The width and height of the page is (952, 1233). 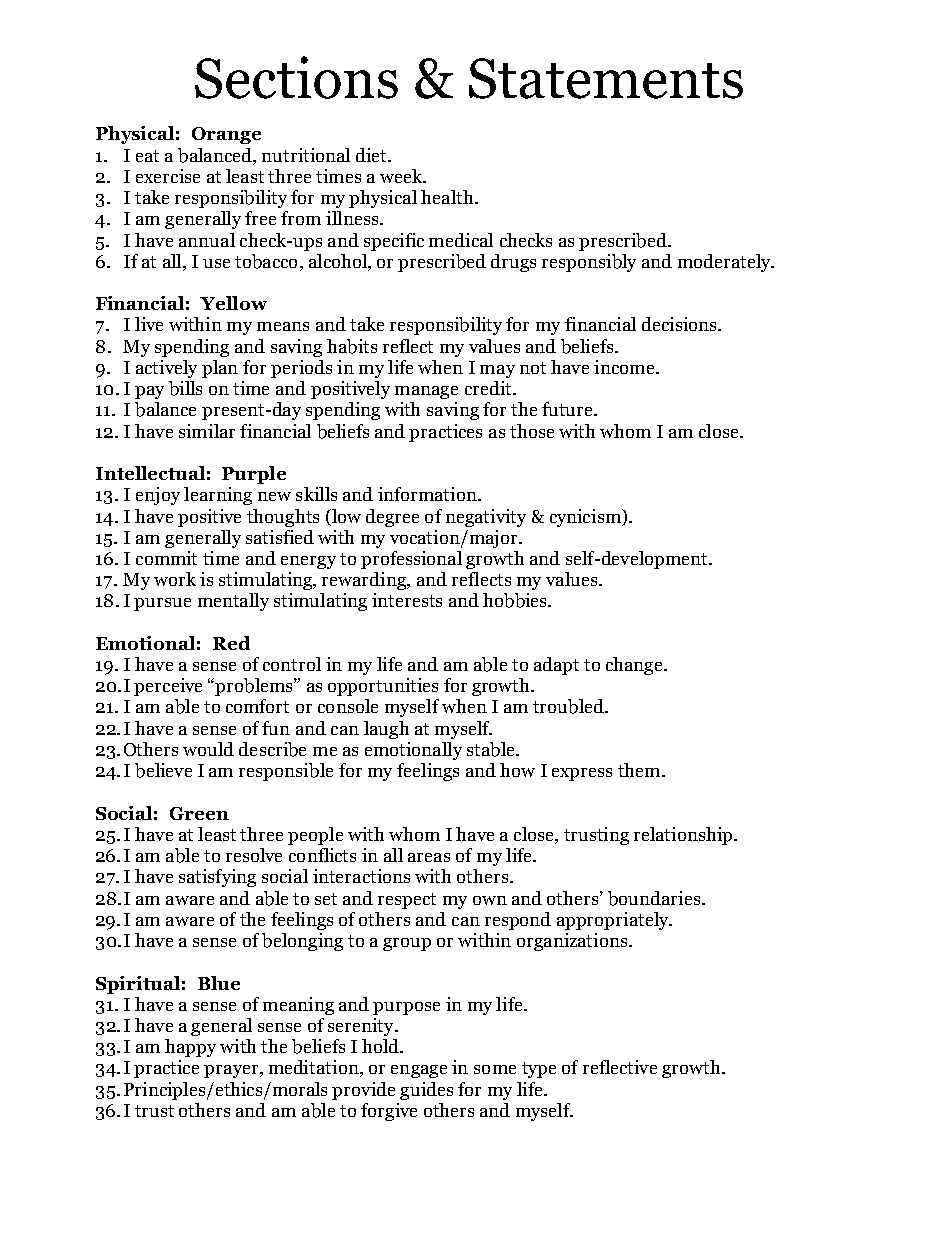 I want to click on eat, so click(x=147, y=156).
